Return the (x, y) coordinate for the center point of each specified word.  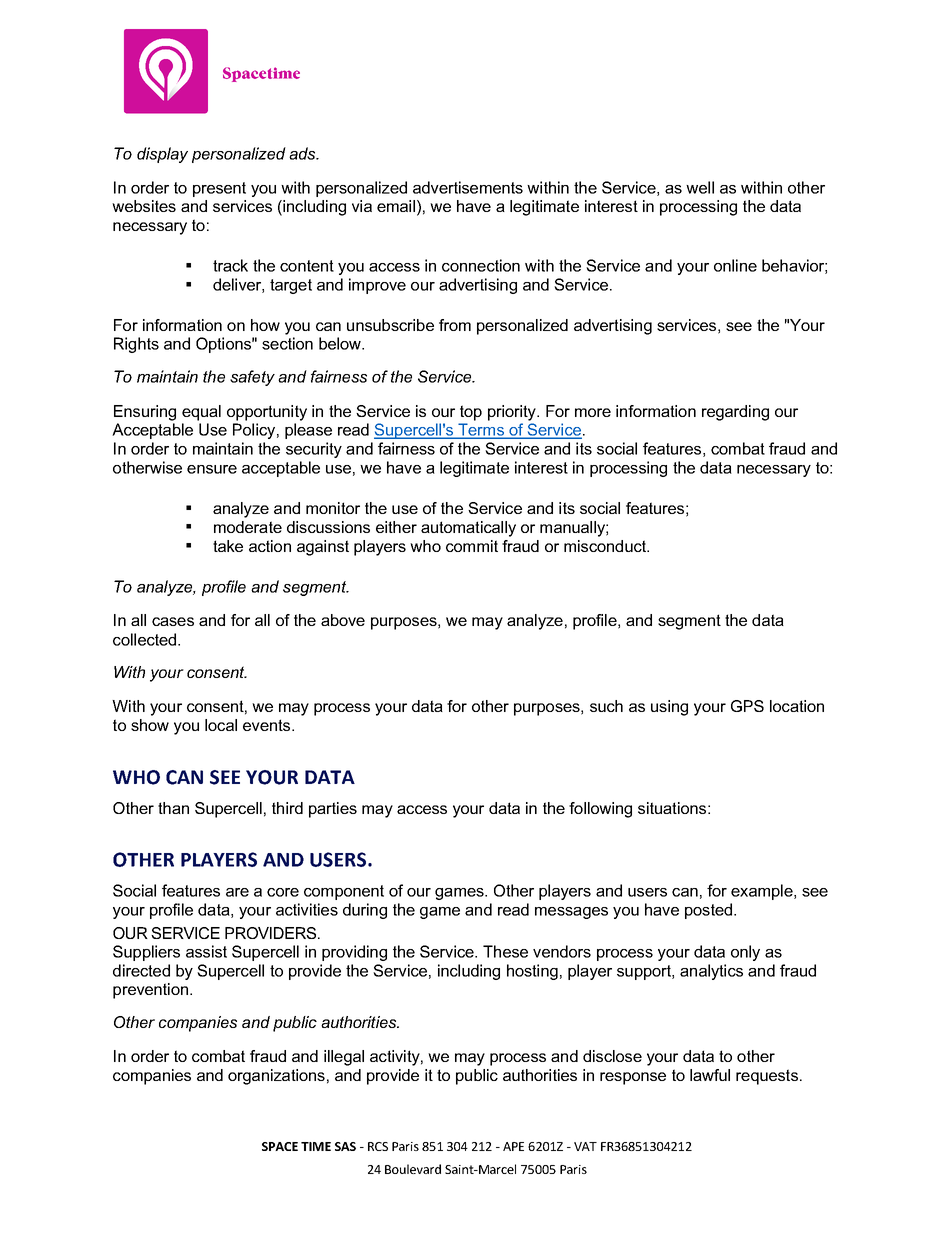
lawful (710, 1075)
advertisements (468, 187)
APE (513, 1146)
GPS (747, 706)
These (505, 951)
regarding (735, 413)
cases (173, 621)
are (237, 892)
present (219, 189)
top (471, 413)
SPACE (280, 1146)
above (343, 620)
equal (201, 413)
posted (708, 911)
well (700, 187)
